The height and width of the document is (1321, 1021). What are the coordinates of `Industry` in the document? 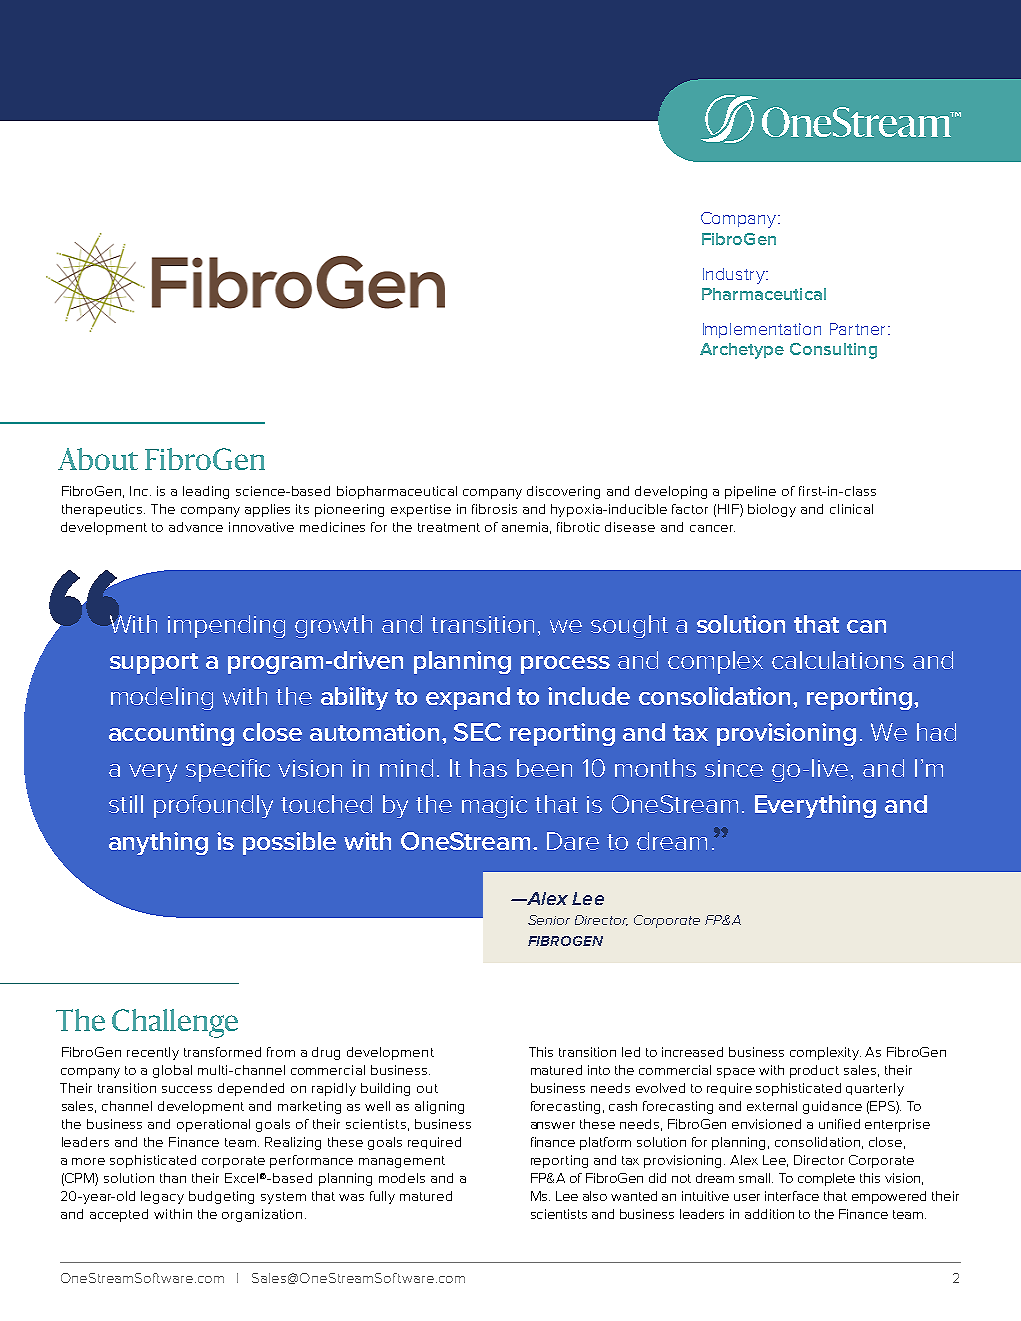 It's located at (735, 276).
